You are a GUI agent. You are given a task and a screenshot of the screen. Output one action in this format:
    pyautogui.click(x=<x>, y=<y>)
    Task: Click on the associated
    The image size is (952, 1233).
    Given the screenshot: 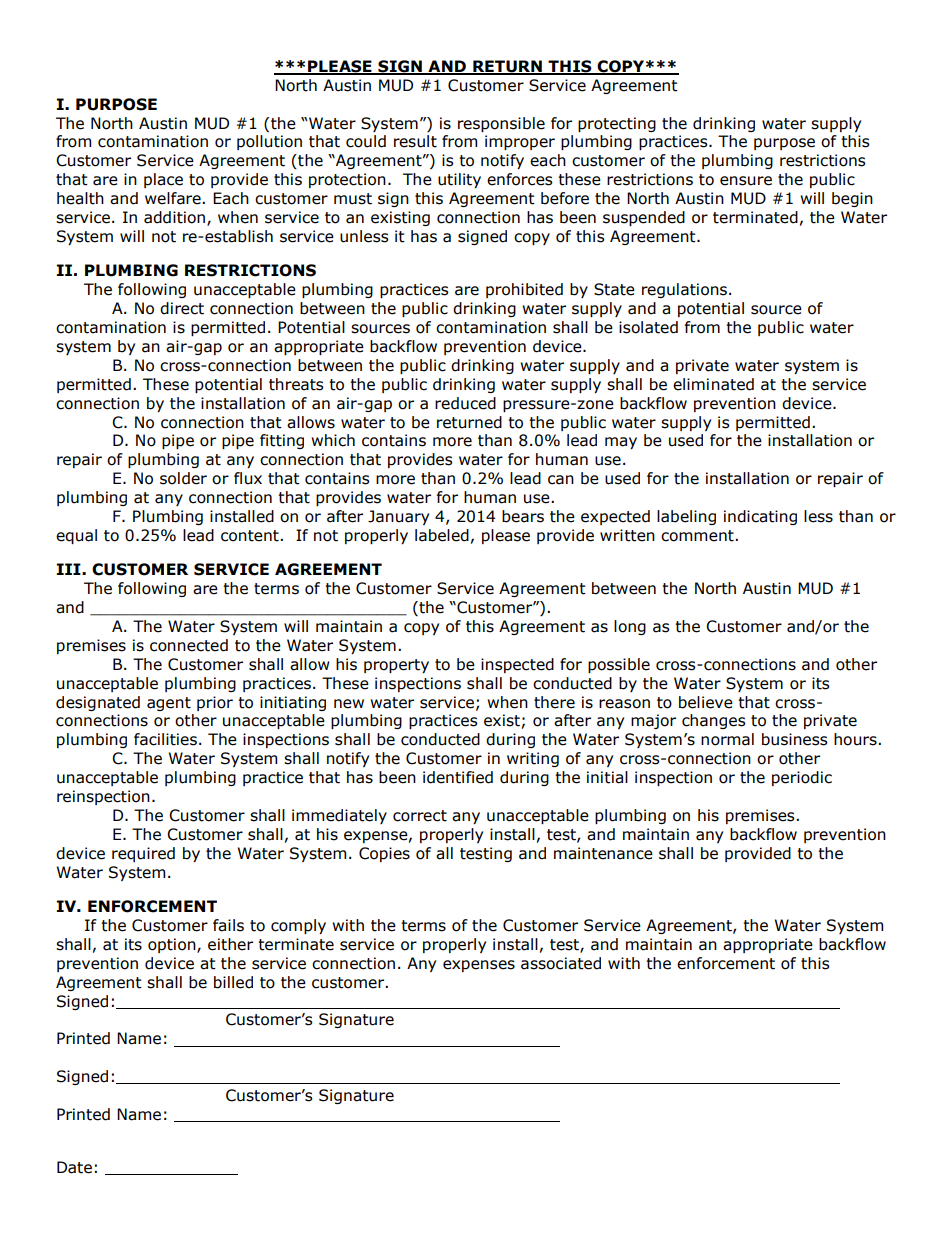 What is the action you would take?
    pyautogui.click(x=561, y=963)
